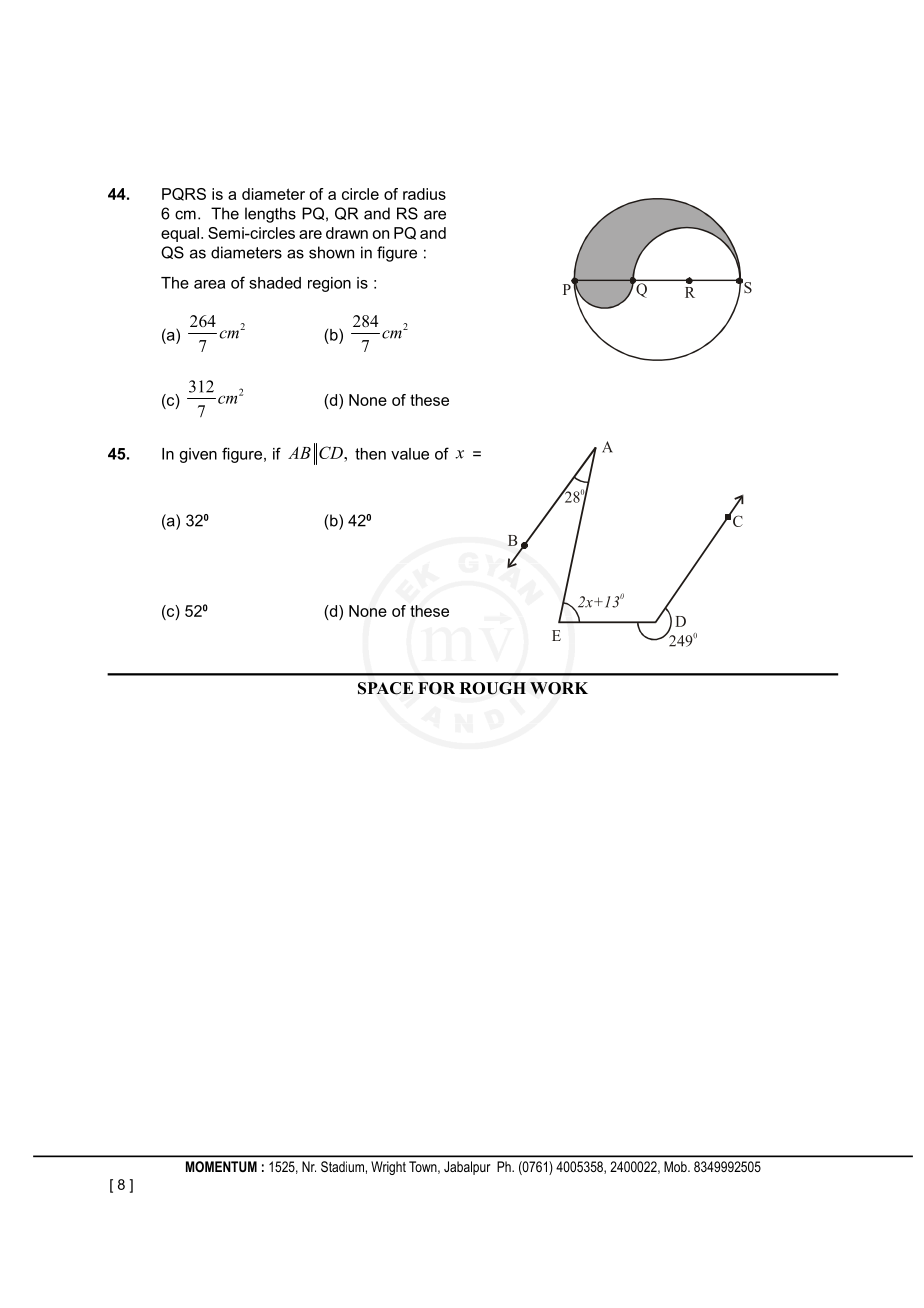 The image size is (924, 1308). What do you see at coordinates (676, 1166) in the screenshot?
I see `Mob` at bounding box center [676, 1166].
